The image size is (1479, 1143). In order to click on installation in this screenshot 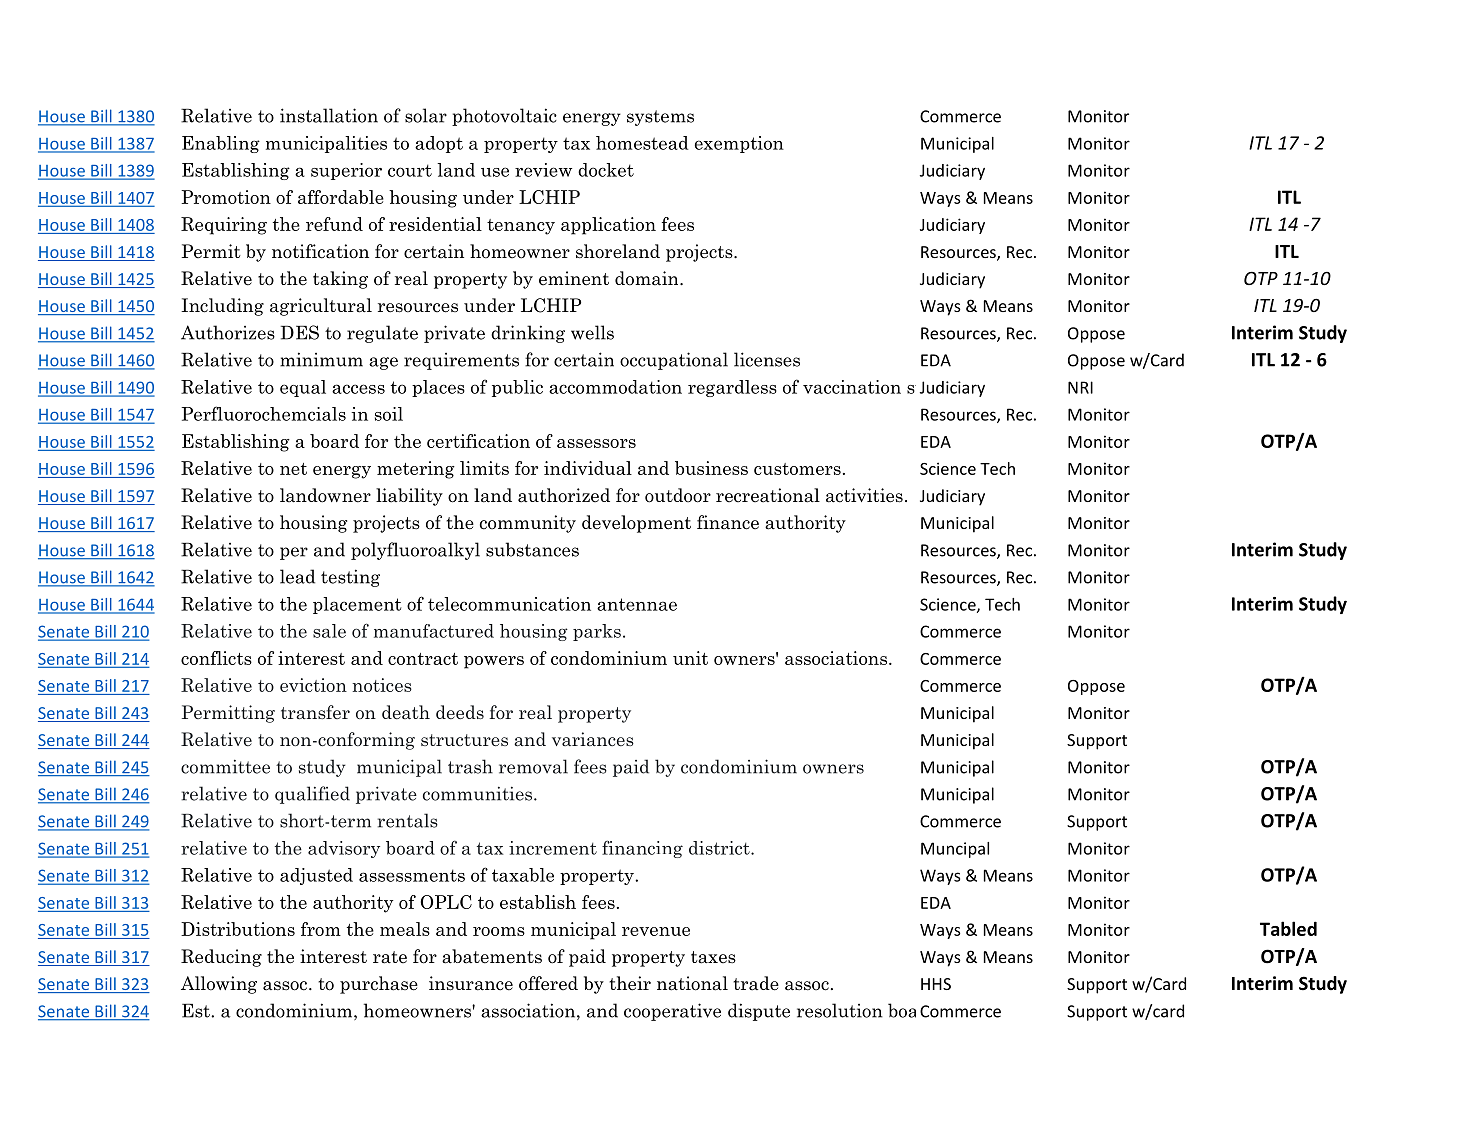, I will do `click(329, 115)`.
